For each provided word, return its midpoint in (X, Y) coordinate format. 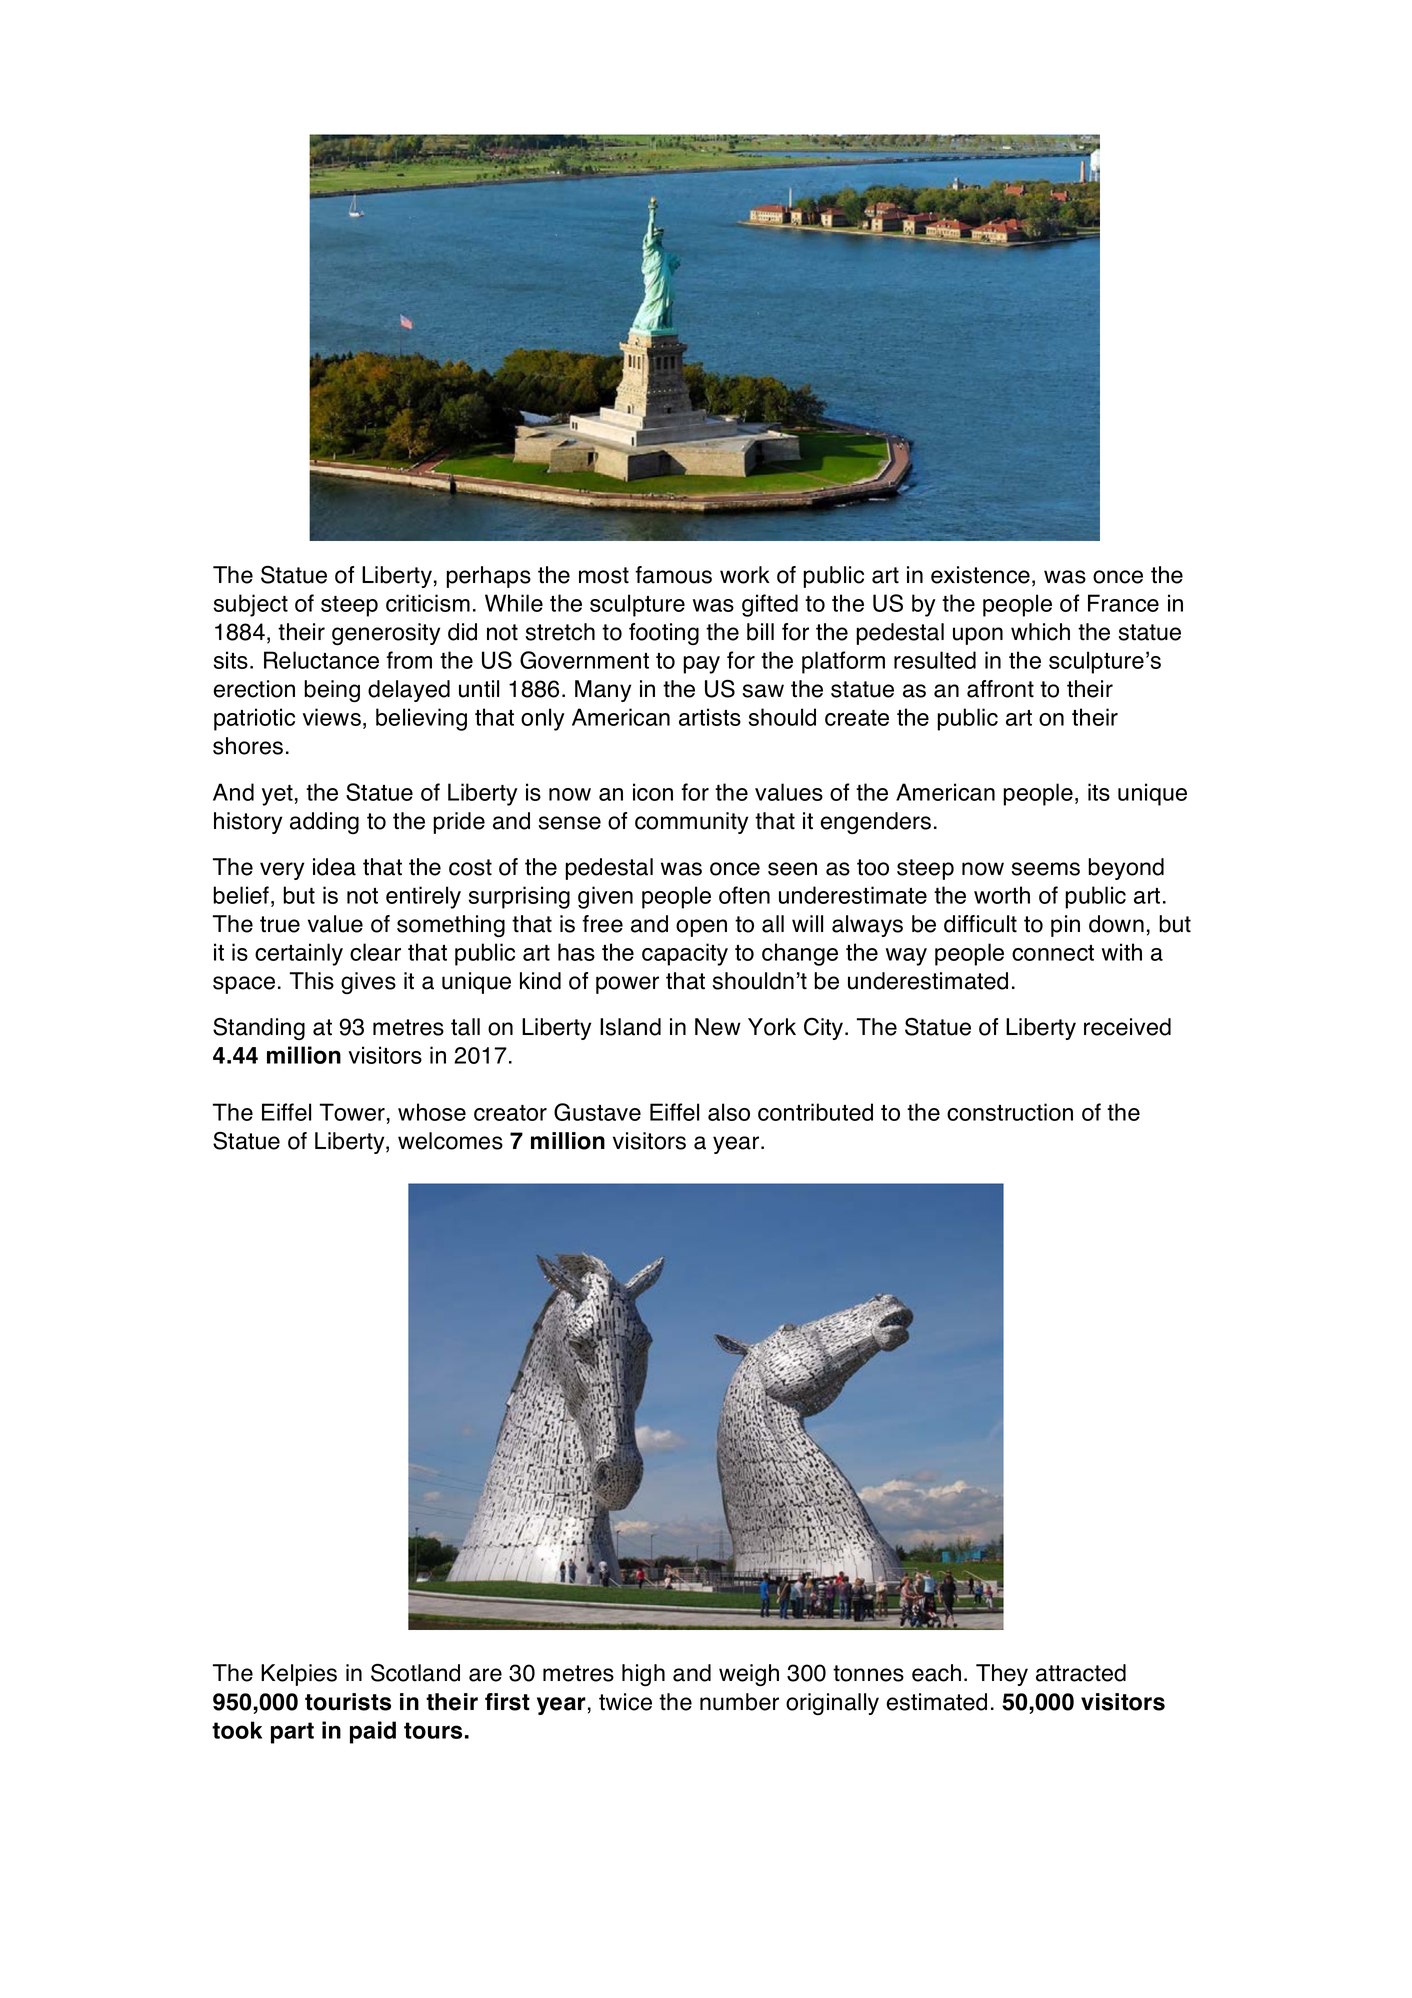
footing (664, 634)
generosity (386, 634)
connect (1053, 953)
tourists (348, 1702)
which (1040, 632)
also (729, 1112)
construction (1010, 1112)
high (643, 1675)
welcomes (450, 1141)
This (312, 981)
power (627, 985)
